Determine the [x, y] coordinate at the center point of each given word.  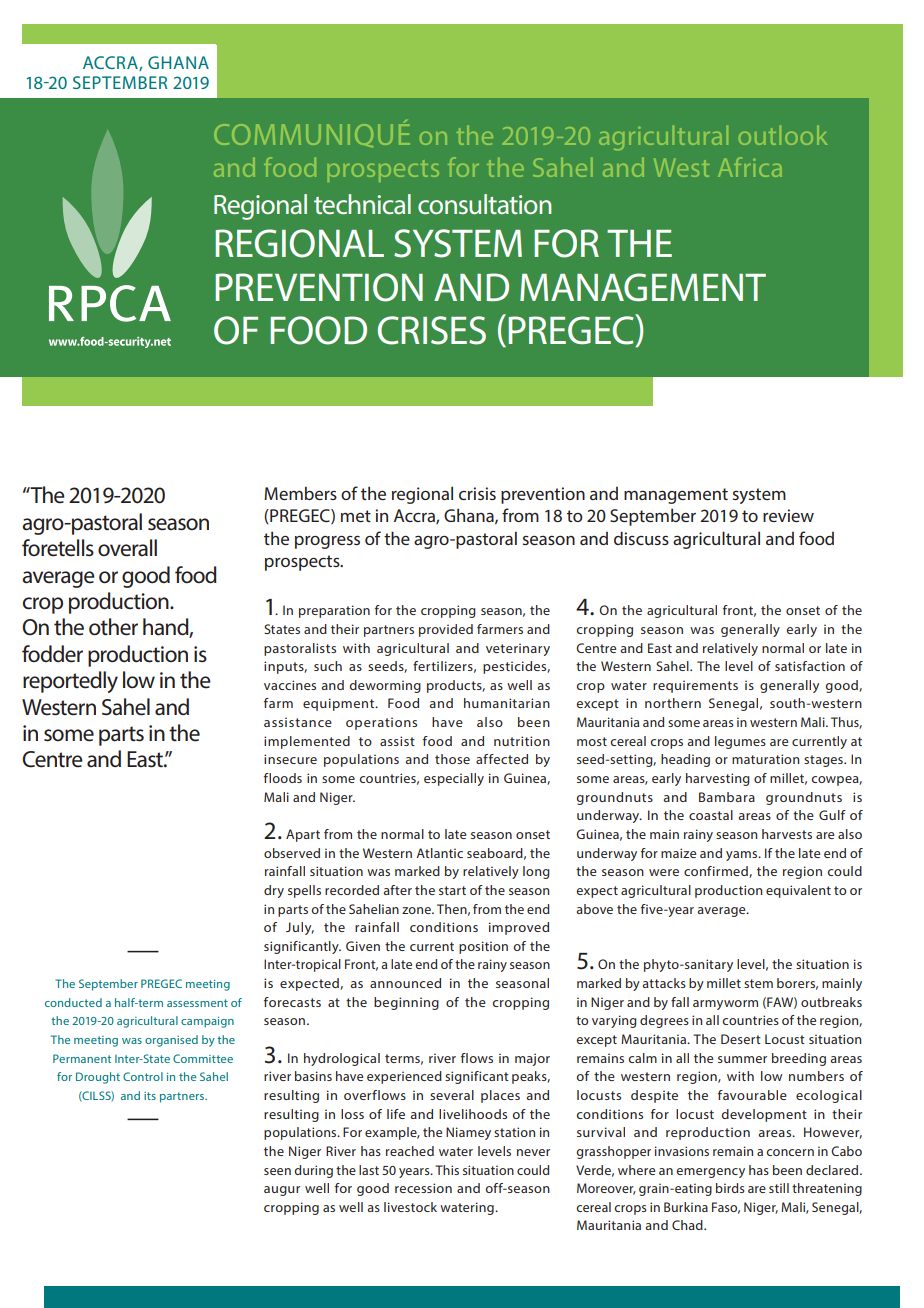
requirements [695, 686]
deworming [385, 686]
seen [277, 1171]
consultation [484, 204]
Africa [750, 167]
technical [362, 204]
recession [423, 1188]
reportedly [70, 682]
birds [730, 1188]
